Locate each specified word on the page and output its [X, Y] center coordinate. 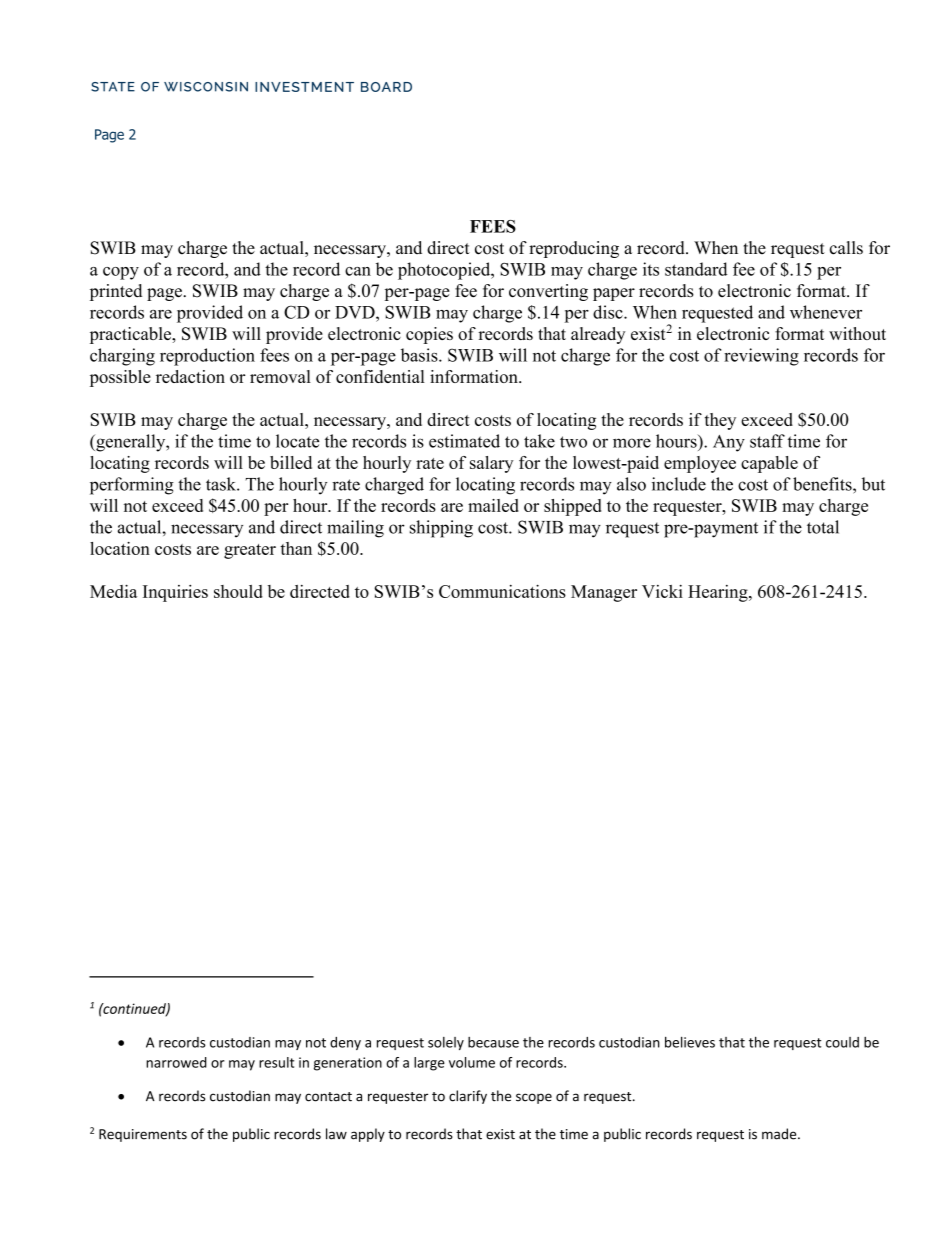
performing [132, 486]
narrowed [176, 1062]
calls [846, 248]
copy [121, 273]
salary [492, 464]
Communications [502, 591]
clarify [468, 1097]
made [780, 1134]
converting [548, 292]
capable [769, 464]
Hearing [719, 593]
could [842, 1042]
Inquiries [175, 593]
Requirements [143, 1135]
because [493, 1042]
